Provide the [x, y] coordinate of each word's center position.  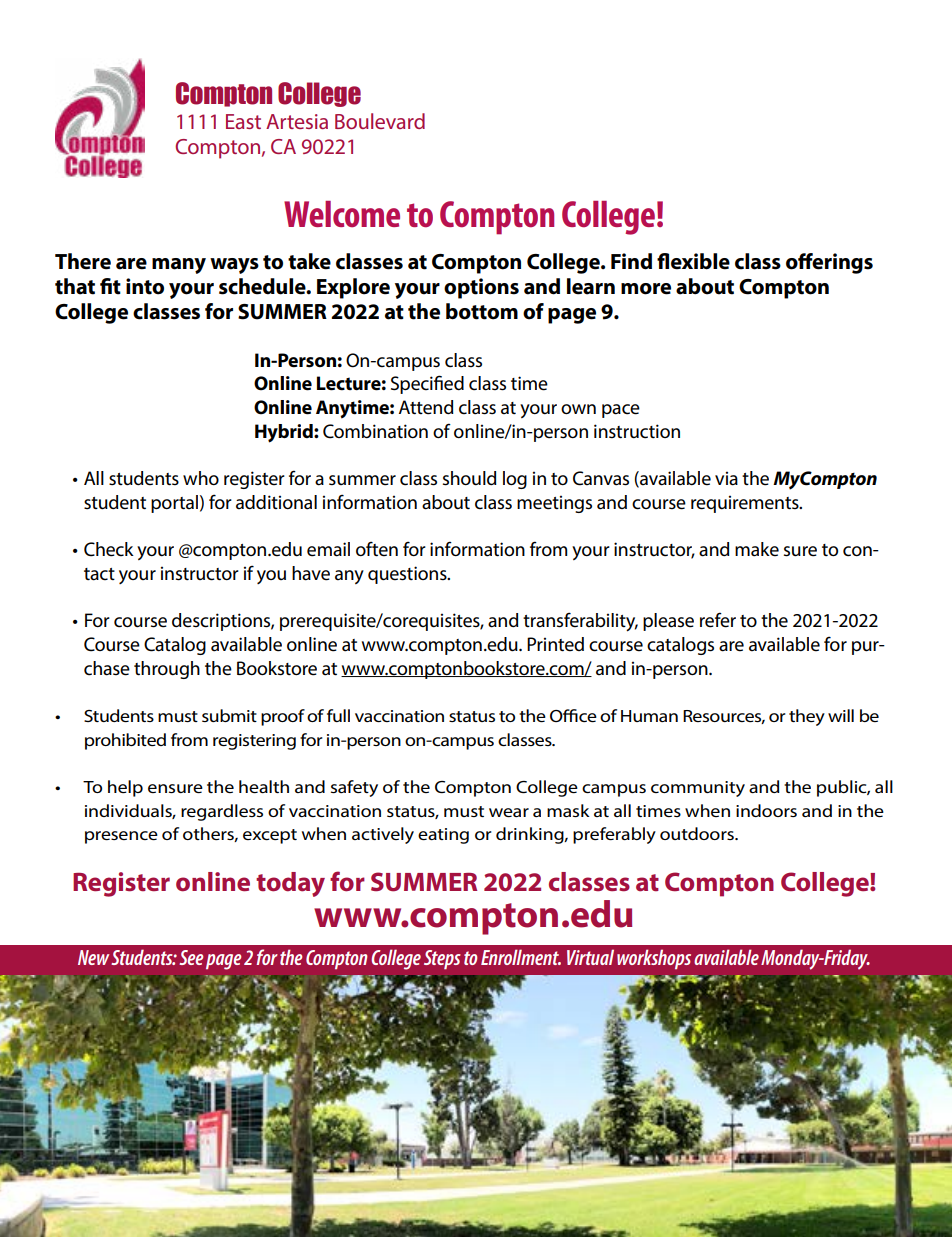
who [201, 478]
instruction [637, 431]
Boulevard [380, 121]
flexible [693, 261]
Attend [426, 407]
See [191, 957]
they [807, 717]
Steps [442, 959]
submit [229, 715]
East [243, 121]
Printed [555, 644]
